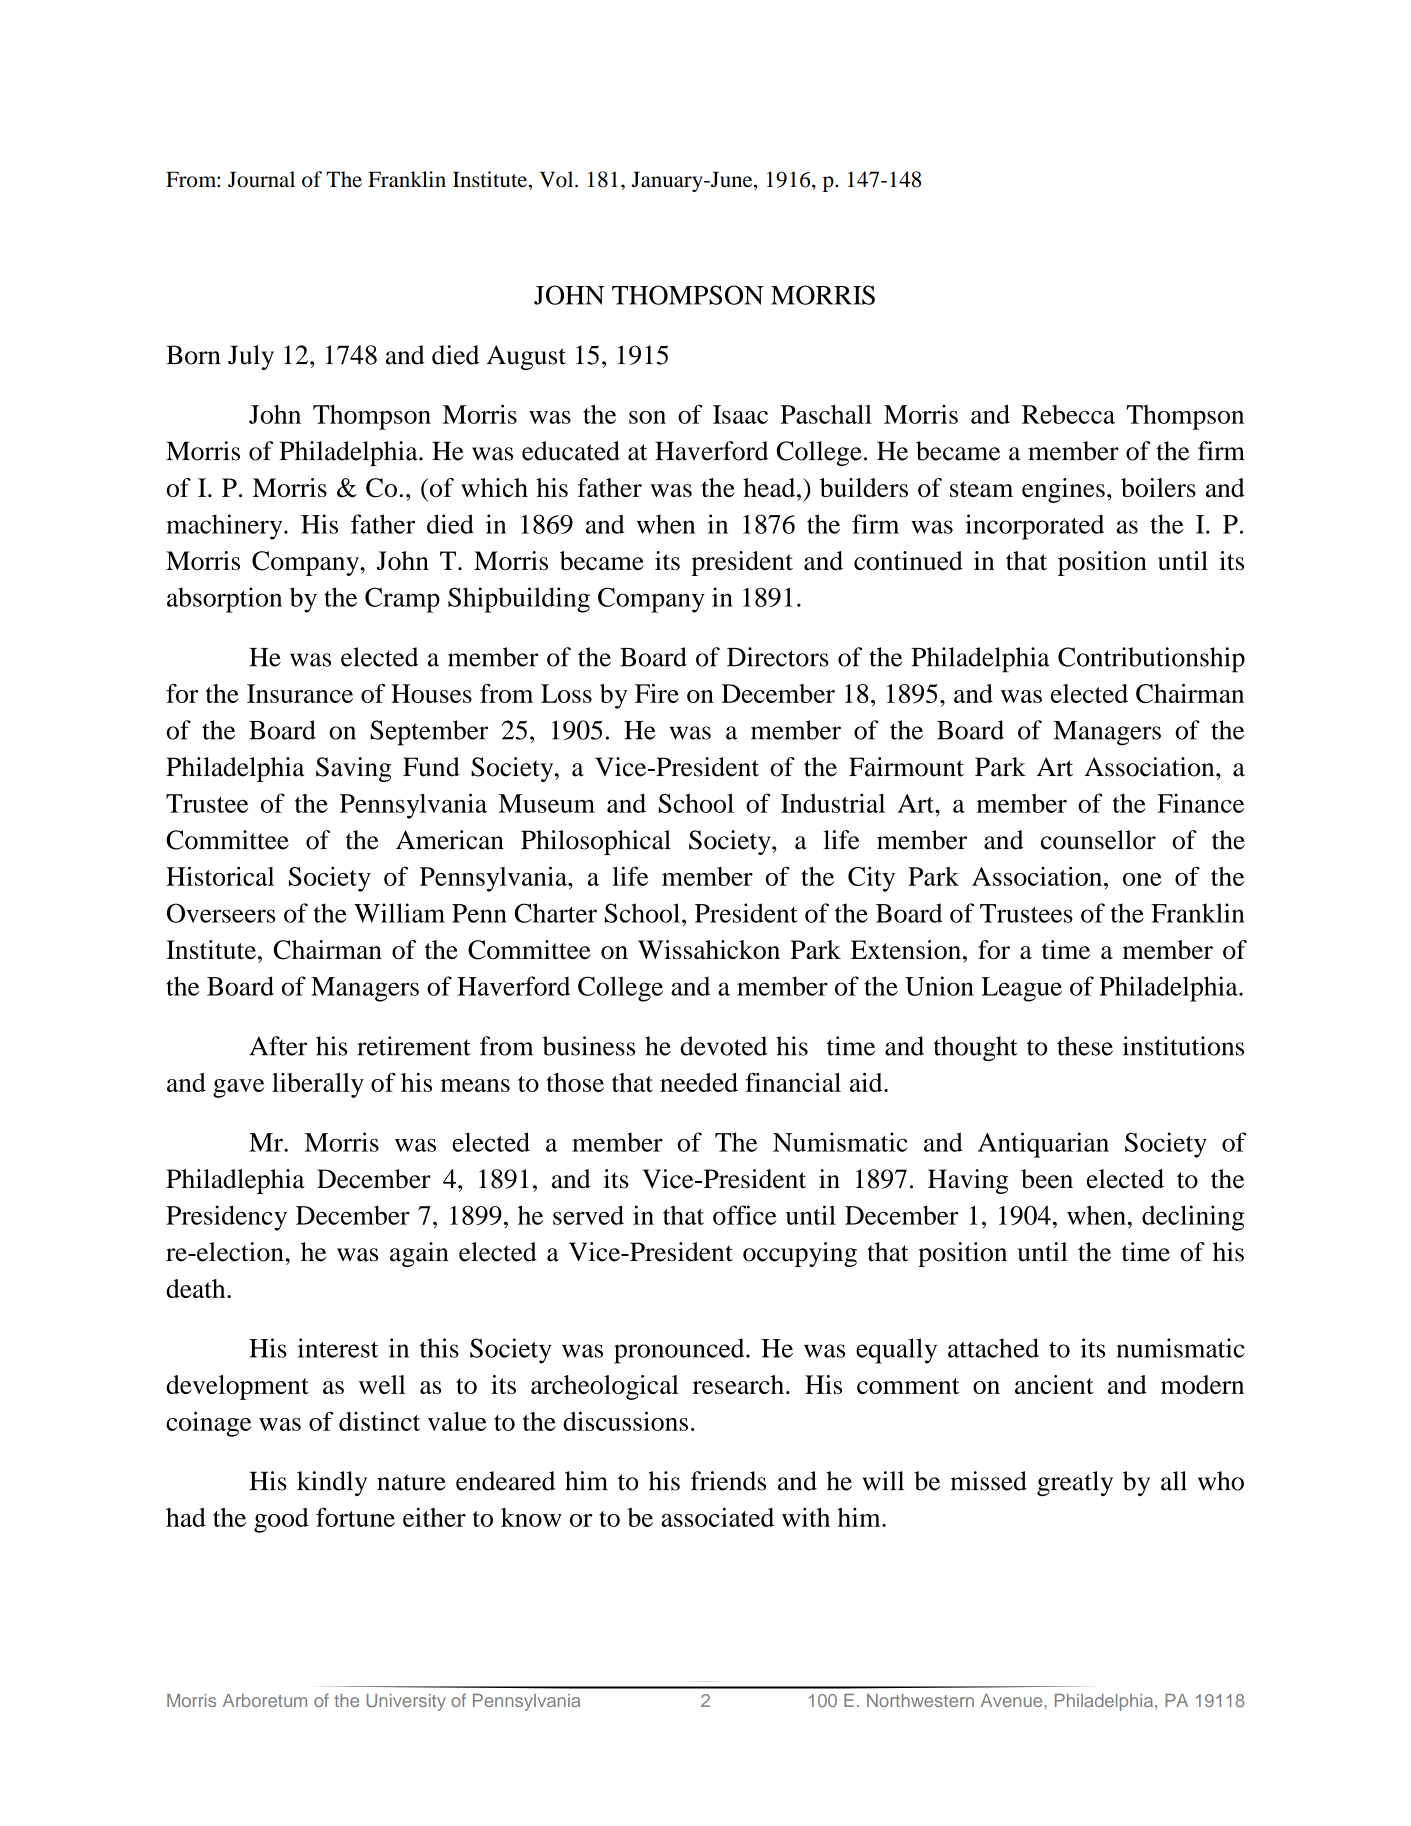 The width and height of the screenshot is (1411, 1826). What do you see at coordinates (261, 179) in the screenshot?
I see `Journal` at bounding box center [261, 179].
